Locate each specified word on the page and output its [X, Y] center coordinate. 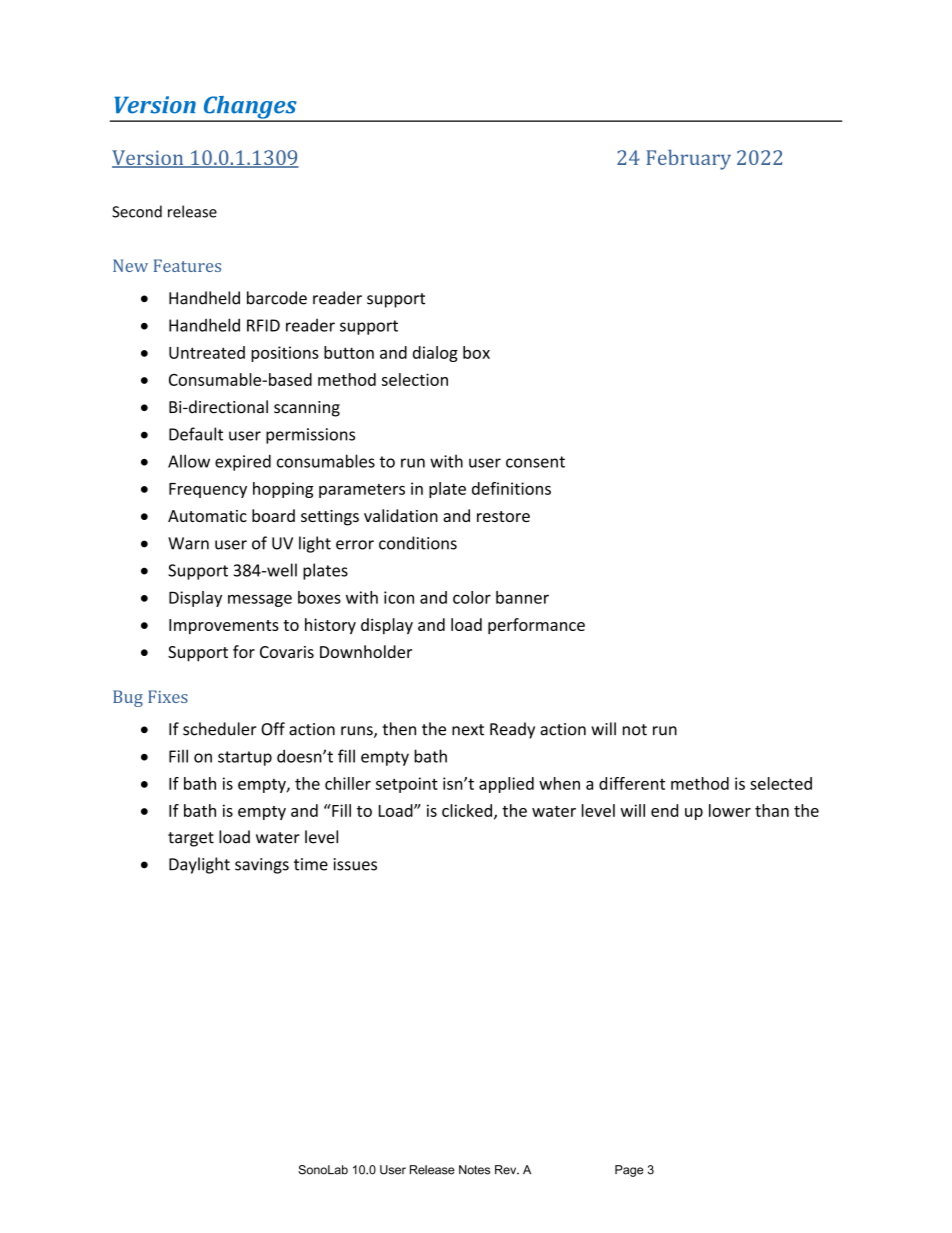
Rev [507, 1170]
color [472, 597]
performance [536, 626]
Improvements [224, 626]
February [688, 160]
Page [629, 1171]
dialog [435, 354]
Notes [474, 1170]
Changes [250, 108]
